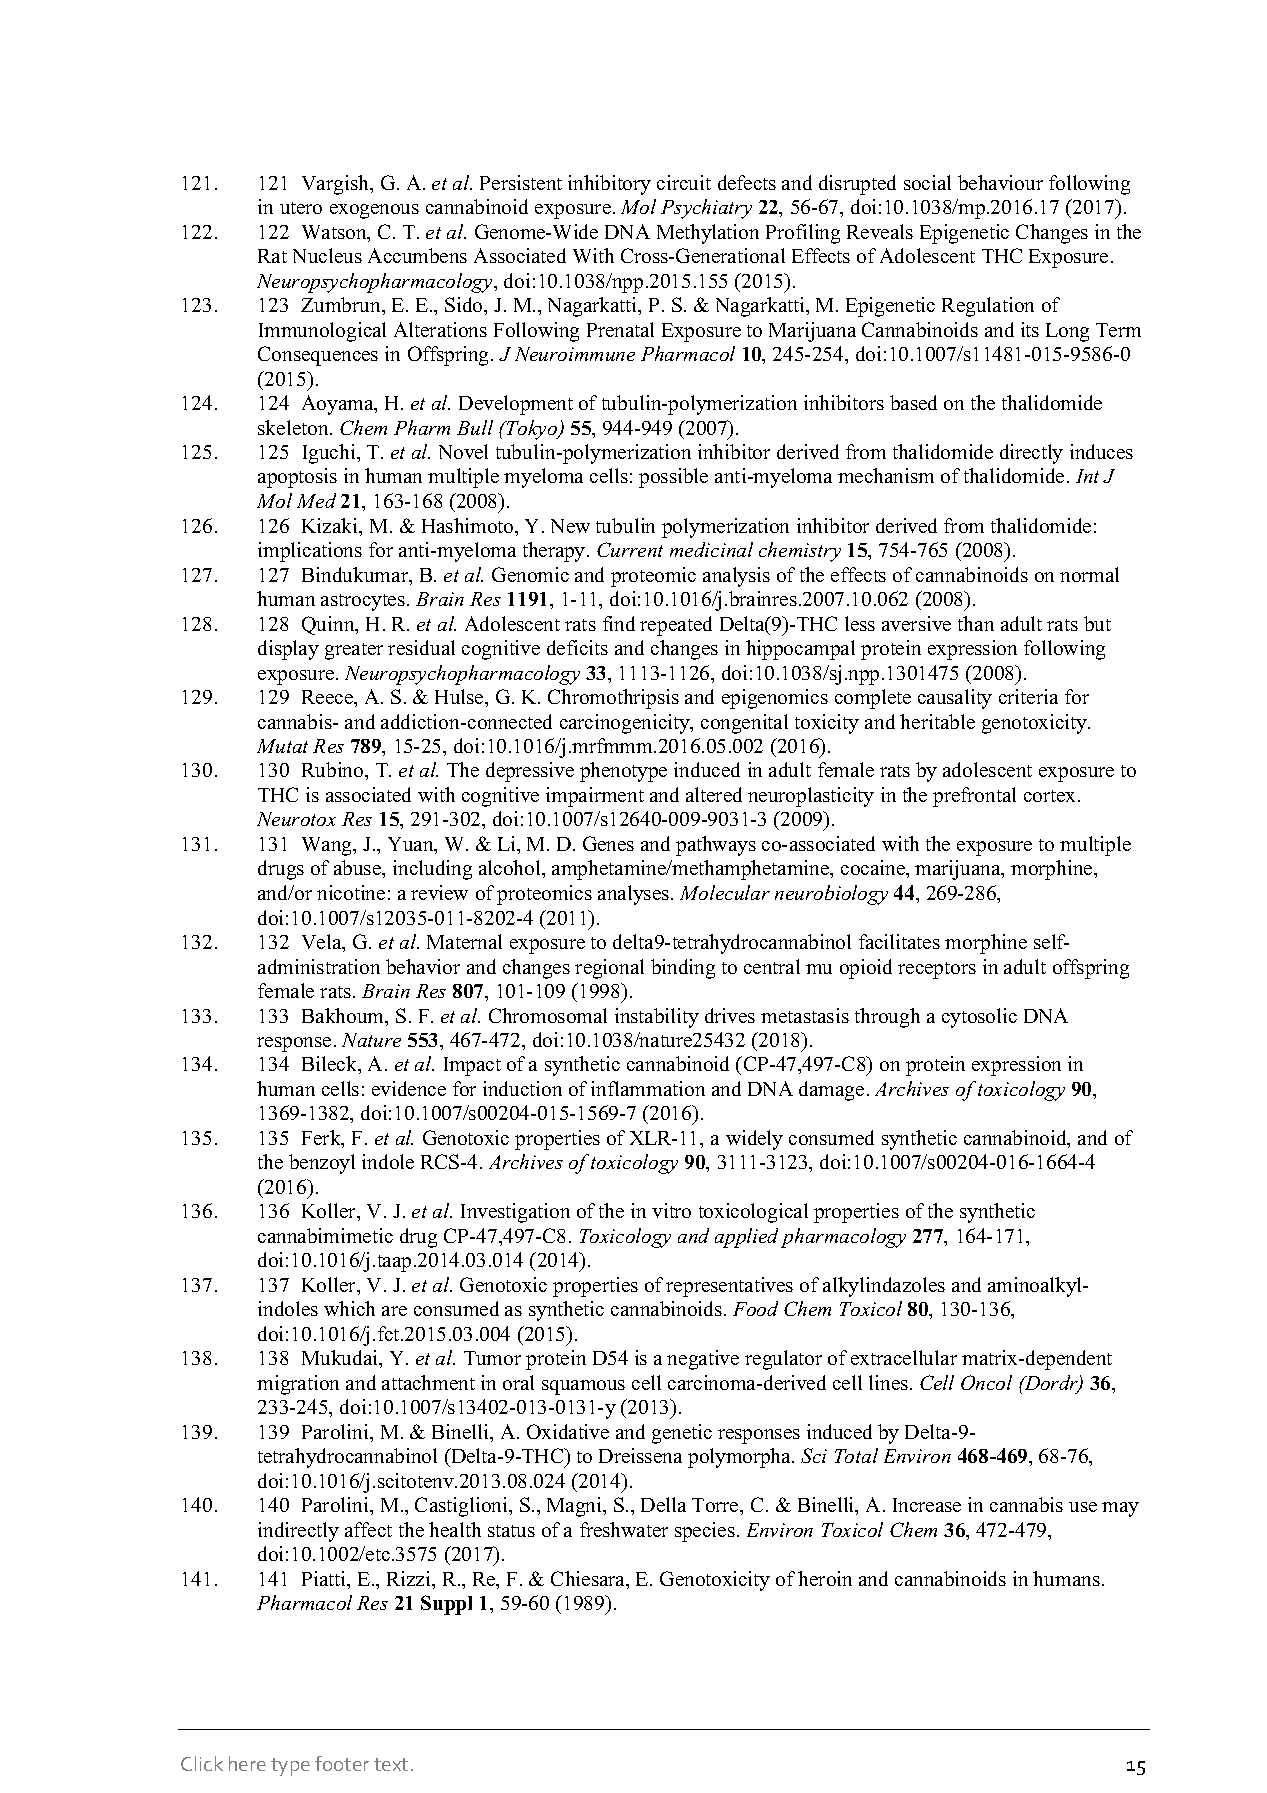  What do you see at coordinates (648, 1088) in the page?
I see `inflammation` at bounding box center [648, 1088].
